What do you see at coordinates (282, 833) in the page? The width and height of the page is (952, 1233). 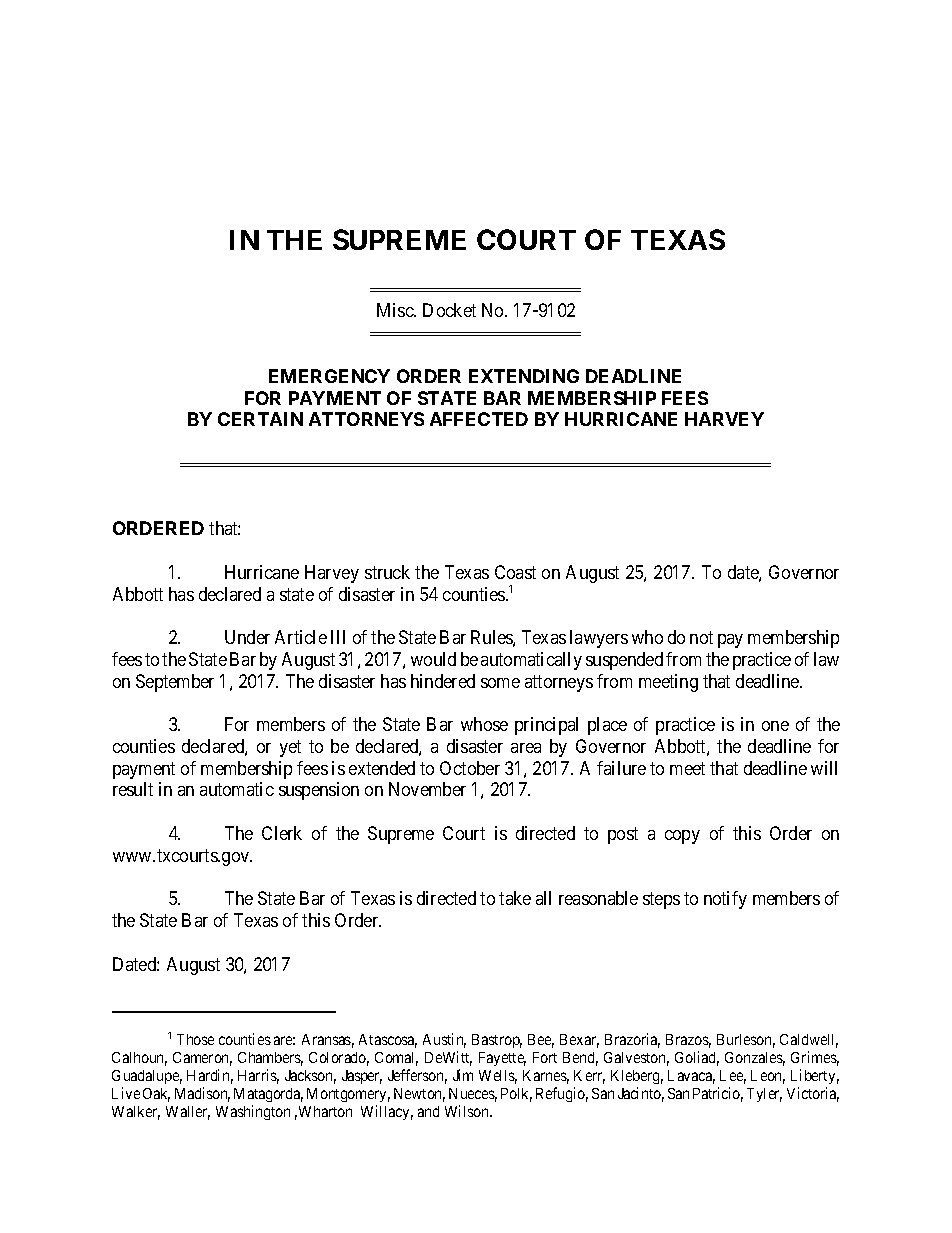 I see `Clerk` at bounding box center [282, 833].
